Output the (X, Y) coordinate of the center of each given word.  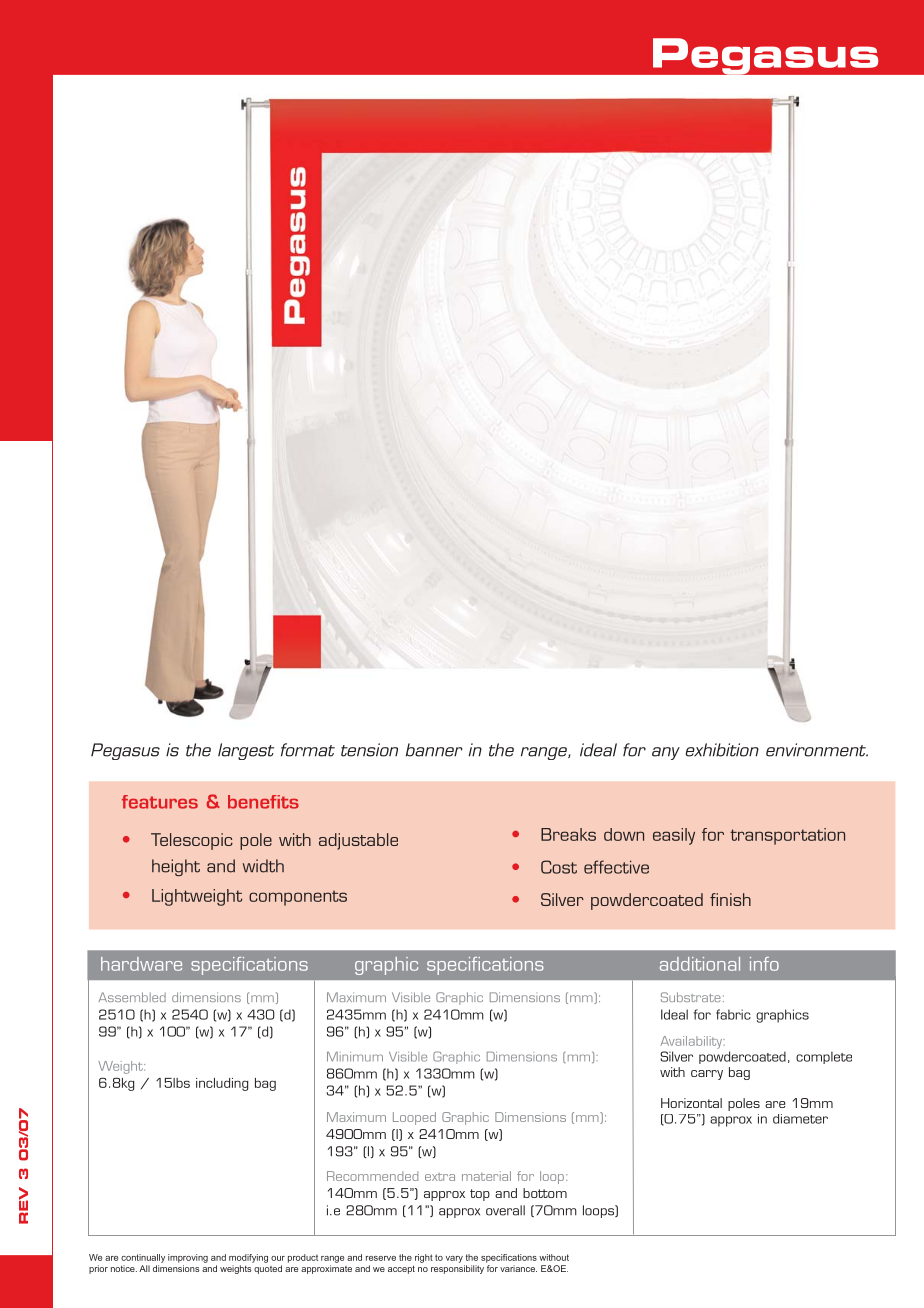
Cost (559, 867)
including (222, 1084)
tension (369, 750)
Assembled (132, 997)
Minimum (355, 1057)
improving (188, 1258)
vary (454, 1259)
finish (730, 899)
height (176, 867)
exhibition (722, 750)
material (486, 1176)
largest (246, 751)
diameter (800, 1119)
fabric (733, 1014)
